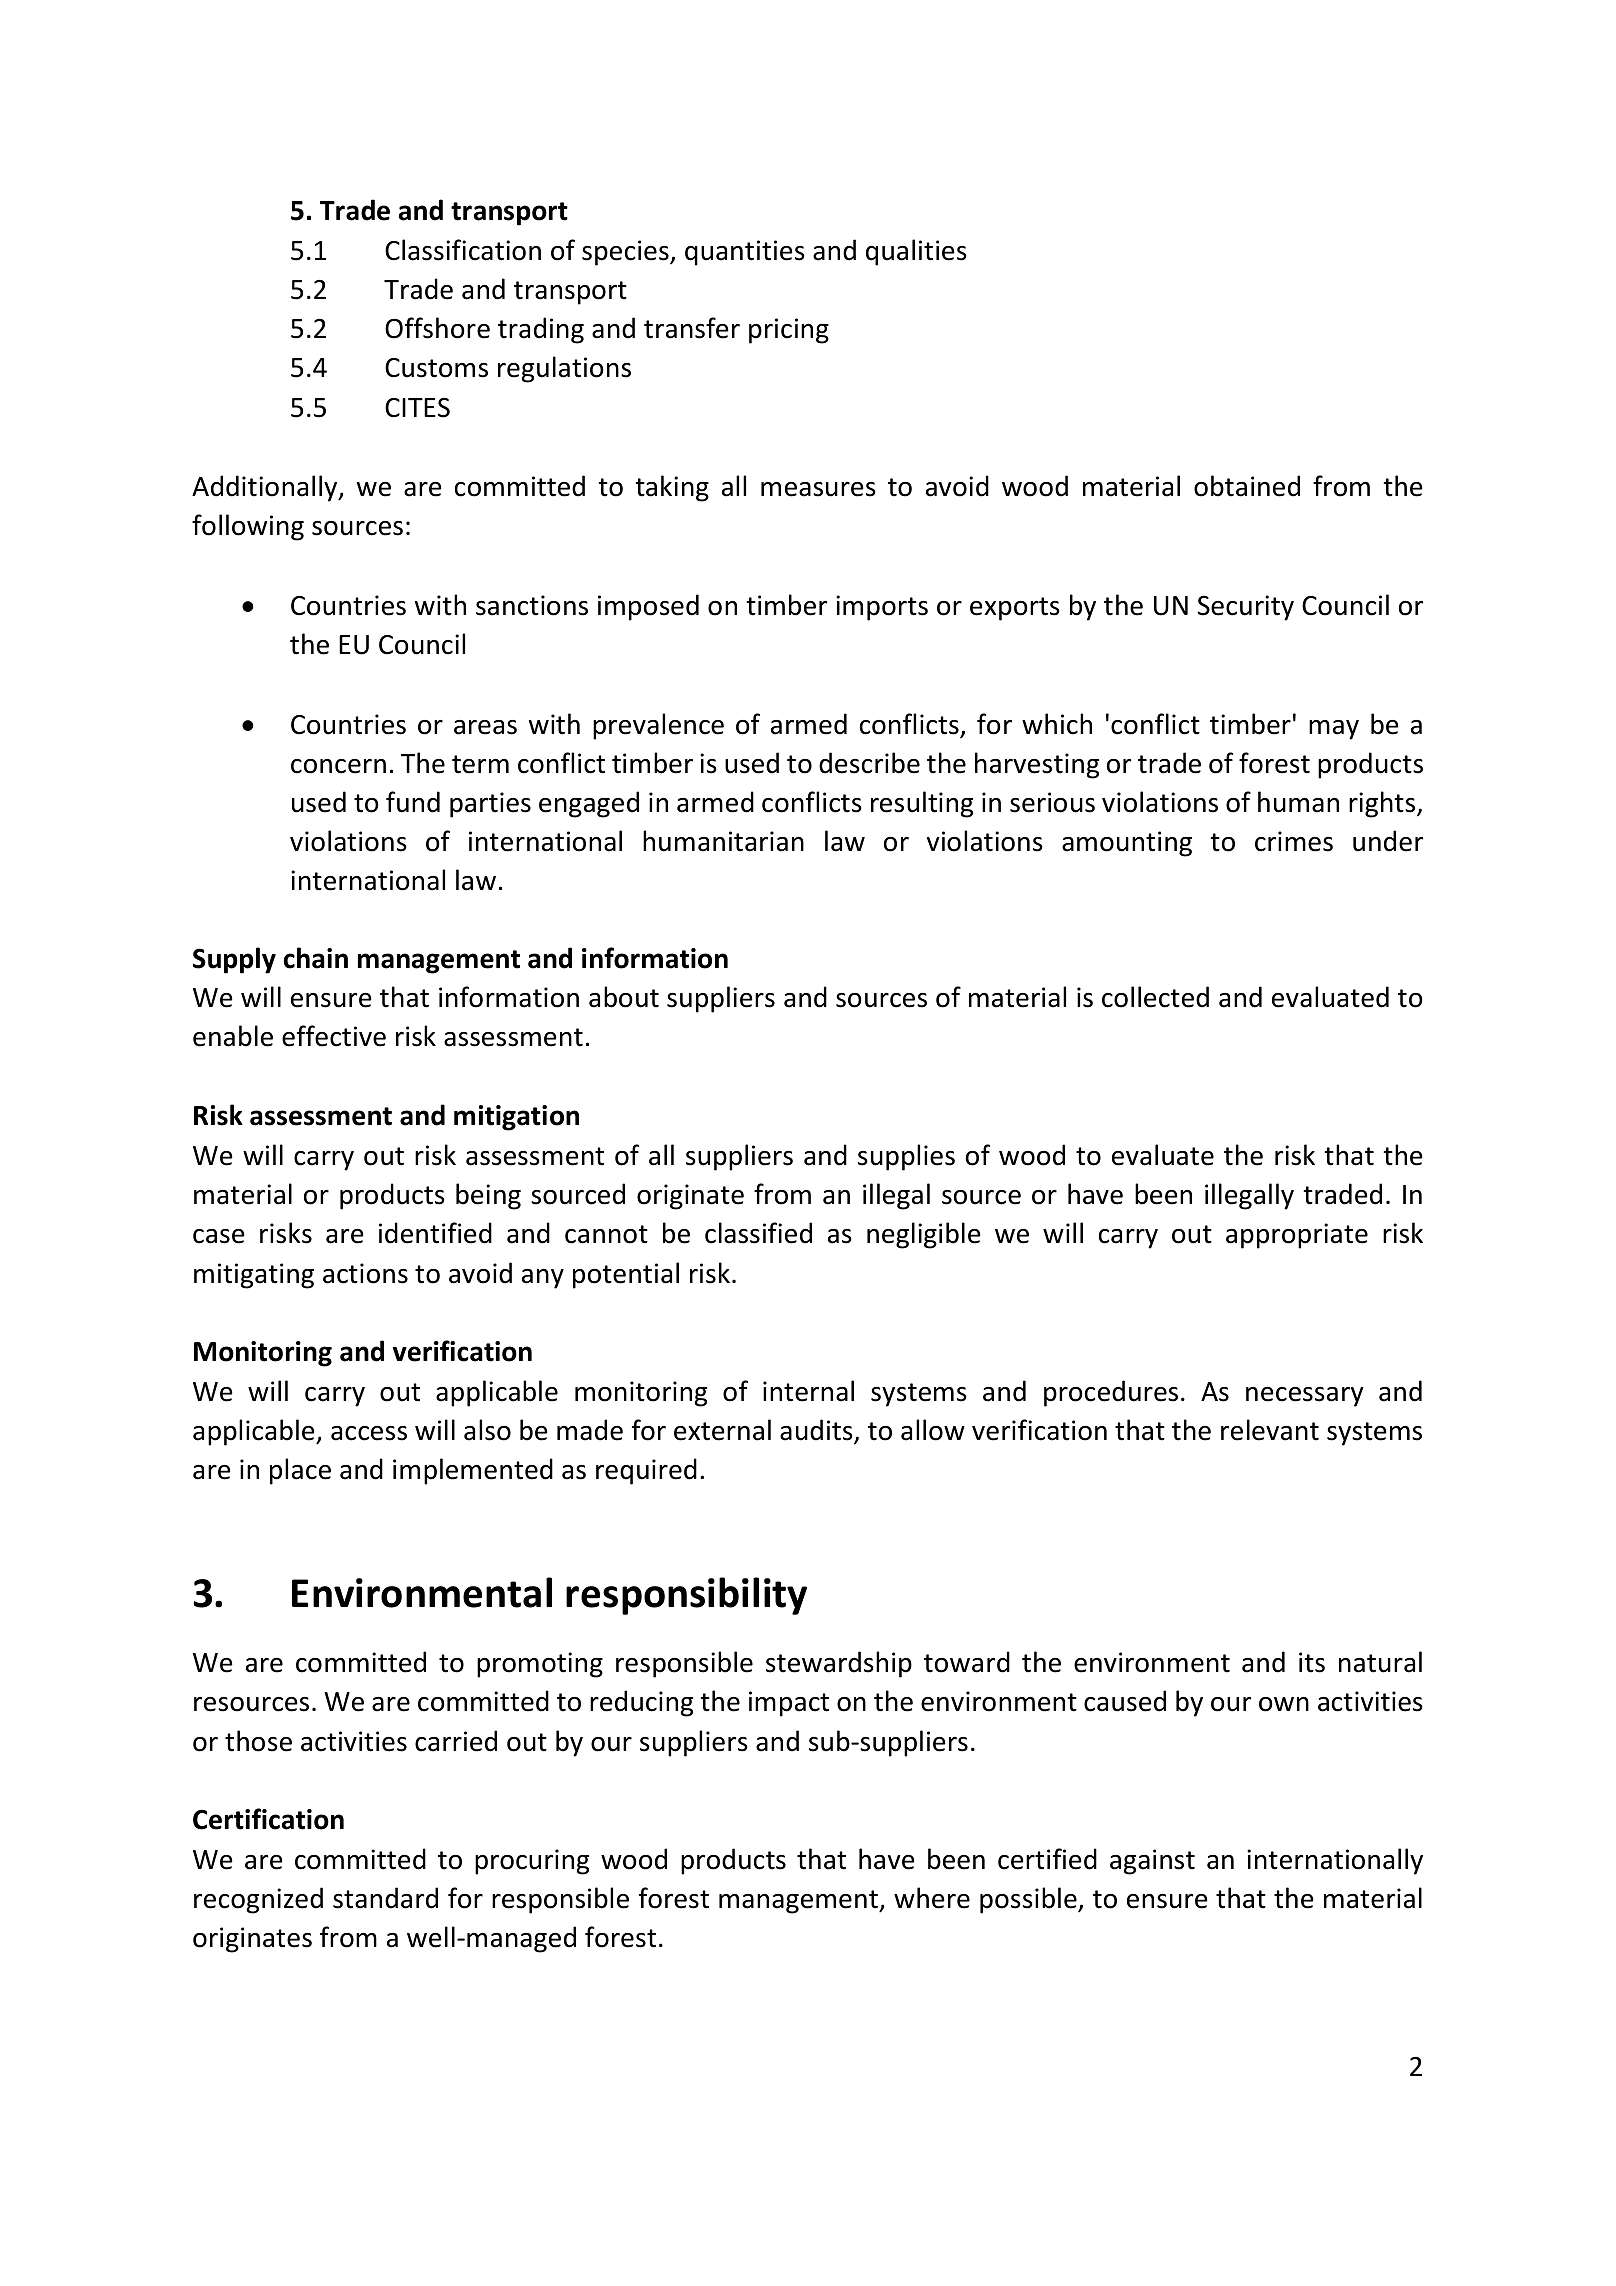 The height and width of the screenshot is (2286, 1616). I want to click on Offshore, so click(437, 328).
